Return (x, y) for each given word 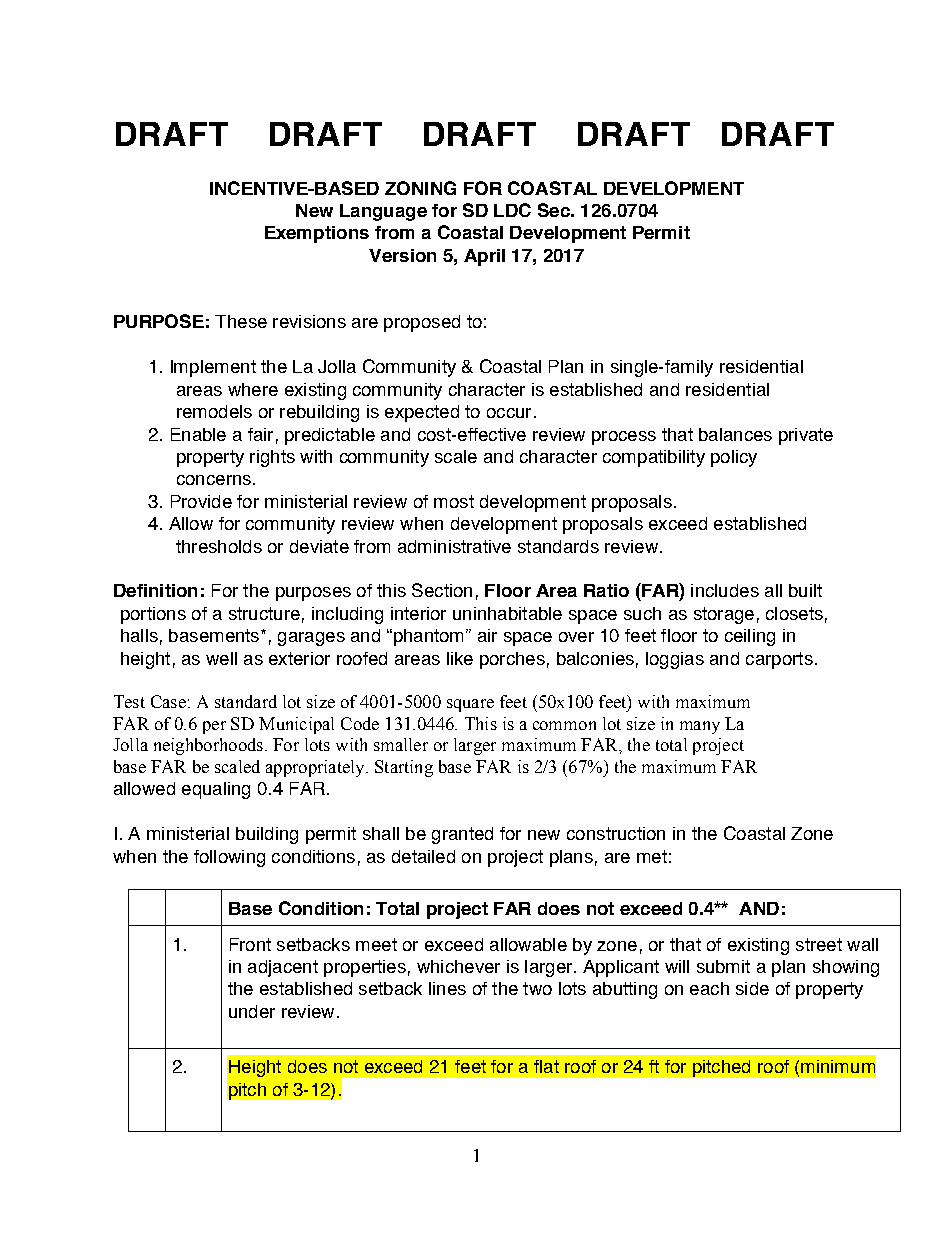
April (484, 257)
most (454, 501)
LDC (512, 210)
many (700, 727)
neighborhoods (208, 746)
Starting (404, 768)
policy (734, 458)
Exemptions (317, 234)
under (252, 1011)
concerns (214, 480)
